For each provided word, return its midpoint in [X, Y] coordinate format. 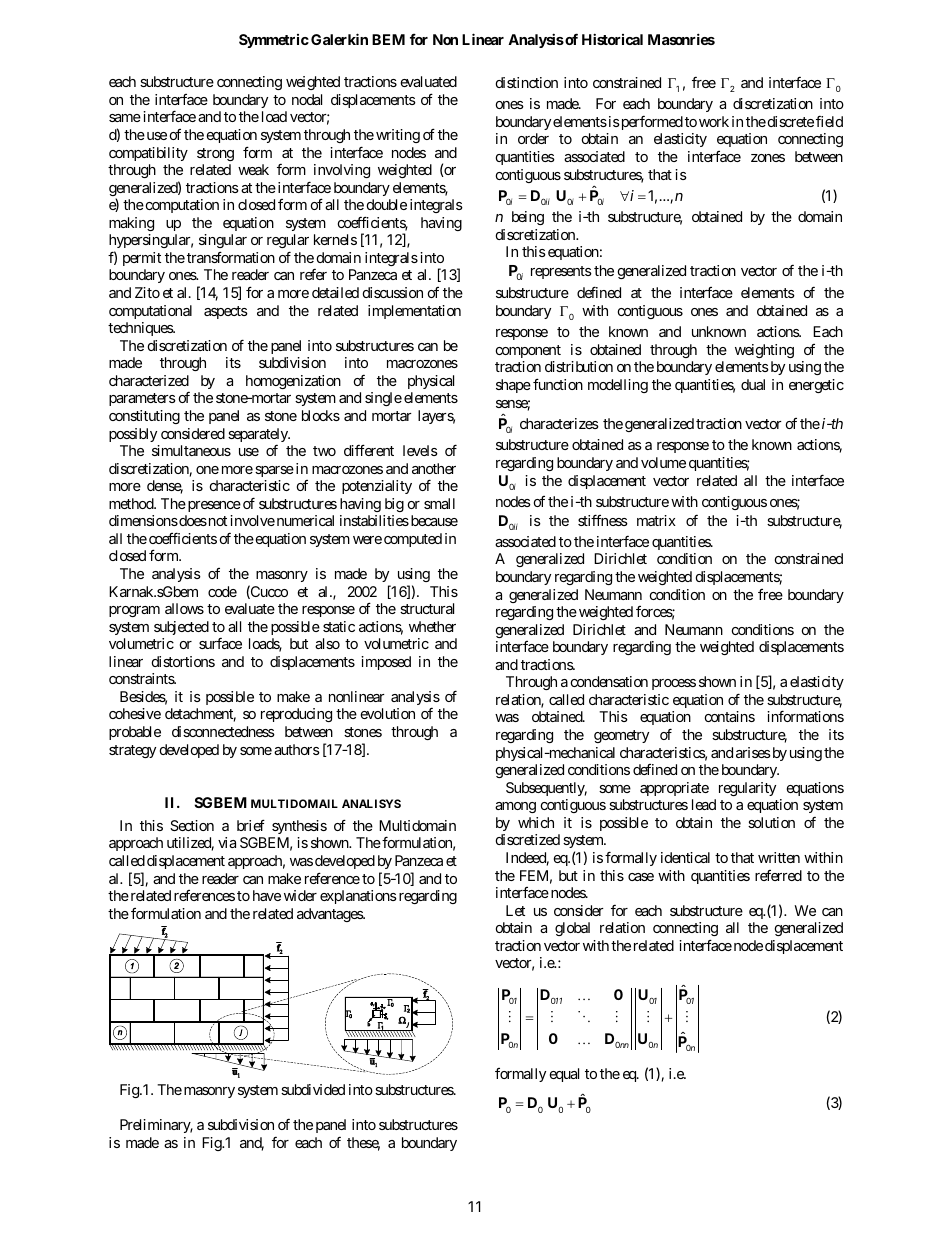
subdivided [313, 1089]
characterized [149, 380]
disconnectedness [223, 731]
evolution [388, 713]
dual [753, 384]
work [714, 121]
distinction [527, 82]
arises [753, 752]
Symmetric [274, 41]
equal [564, 1075]
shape [513, 386]
